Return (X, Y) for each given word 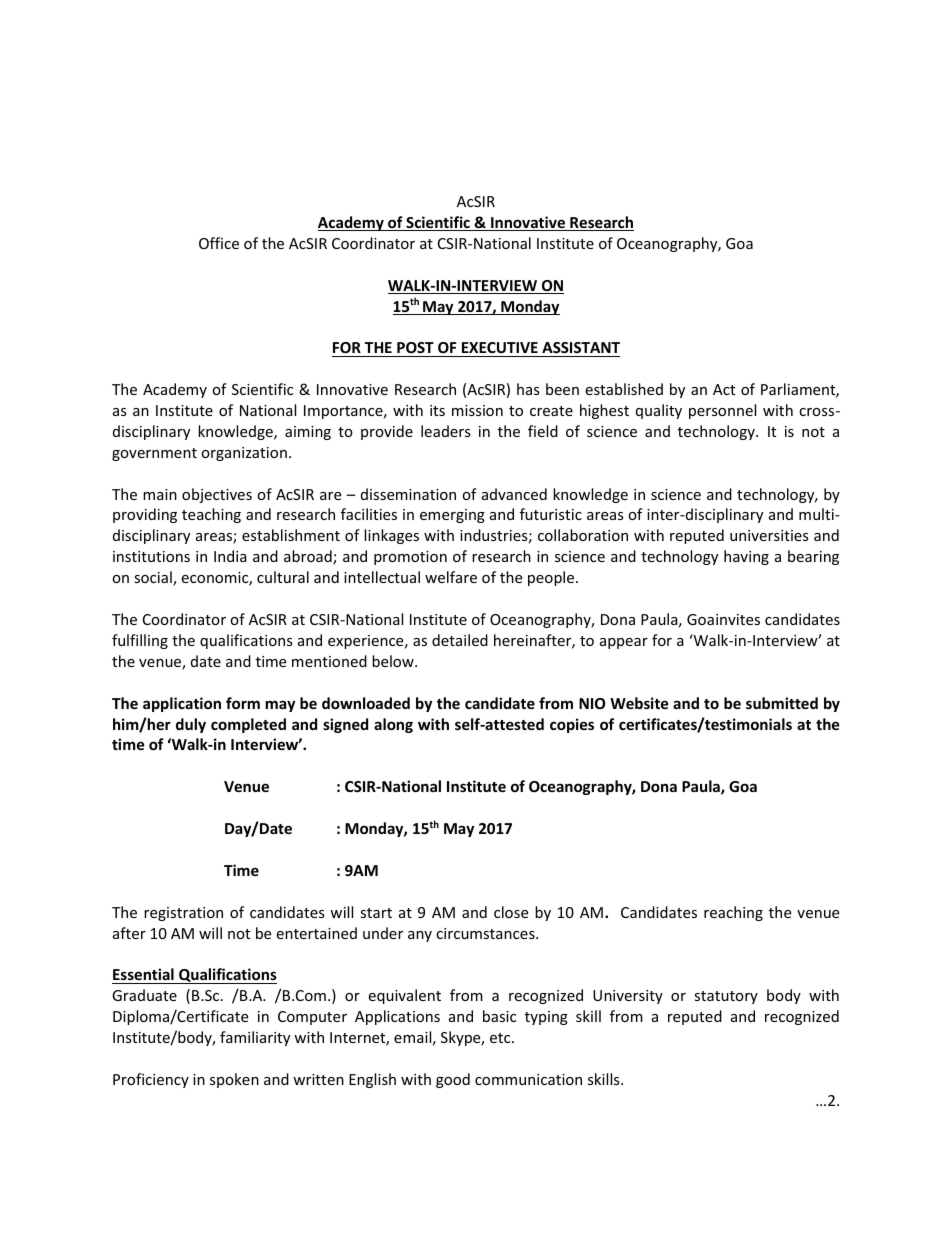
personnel (722, 411)
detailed (460, 640)
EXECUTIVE (500, 347)
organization (244, 454)
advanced (514, 494)
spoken (234, 1080)
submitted (782, 703)
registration (183, 914)
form (243, 703)
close (511, 912)
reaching (733, 913)
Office (219, 243)
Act (724, 389)
